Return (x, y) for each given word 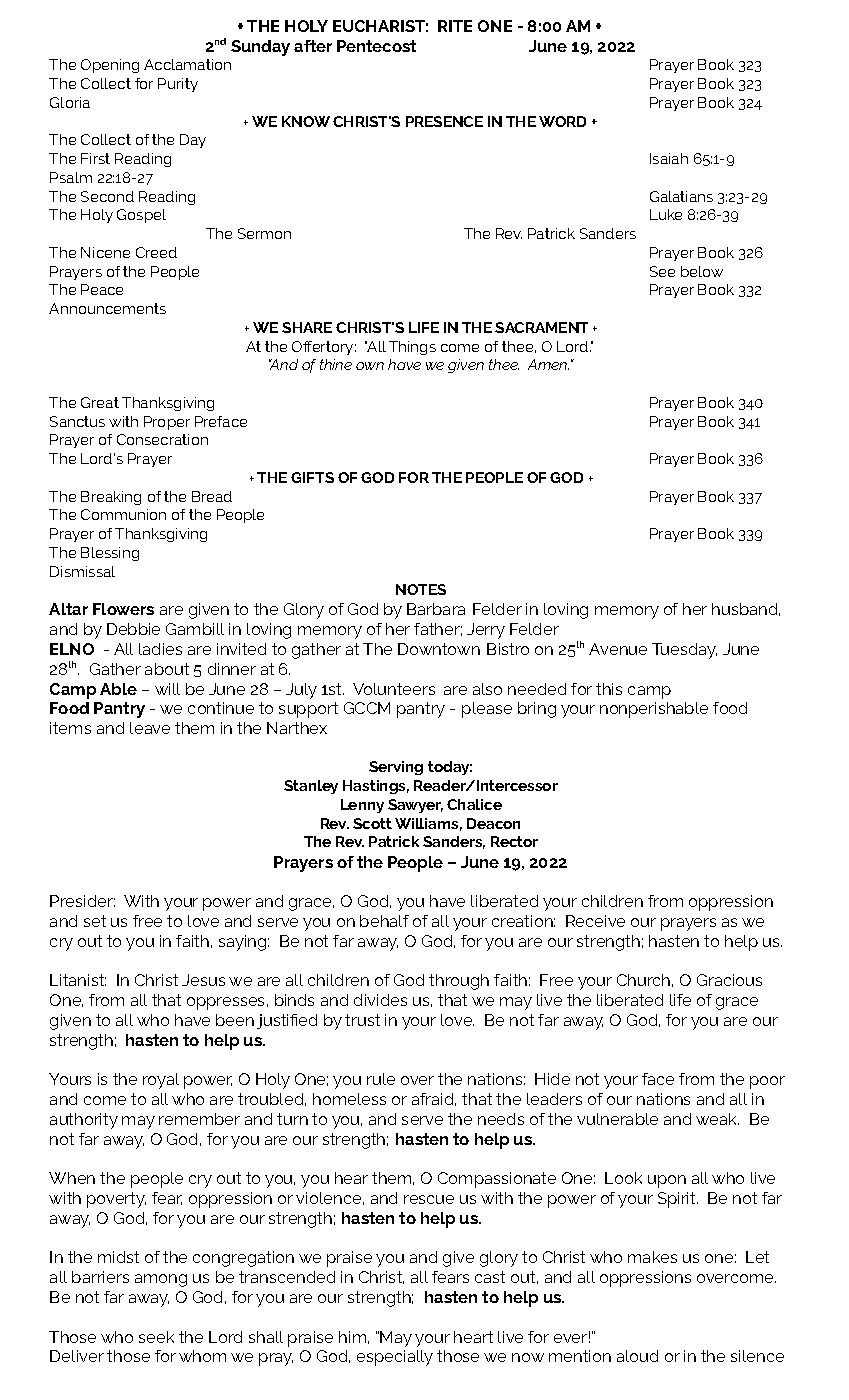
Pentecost (376, 46)
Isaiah (669, 158)
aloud (637, 1356)
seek (156, 1337)
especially (395, 1358)
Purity (178, 85)
